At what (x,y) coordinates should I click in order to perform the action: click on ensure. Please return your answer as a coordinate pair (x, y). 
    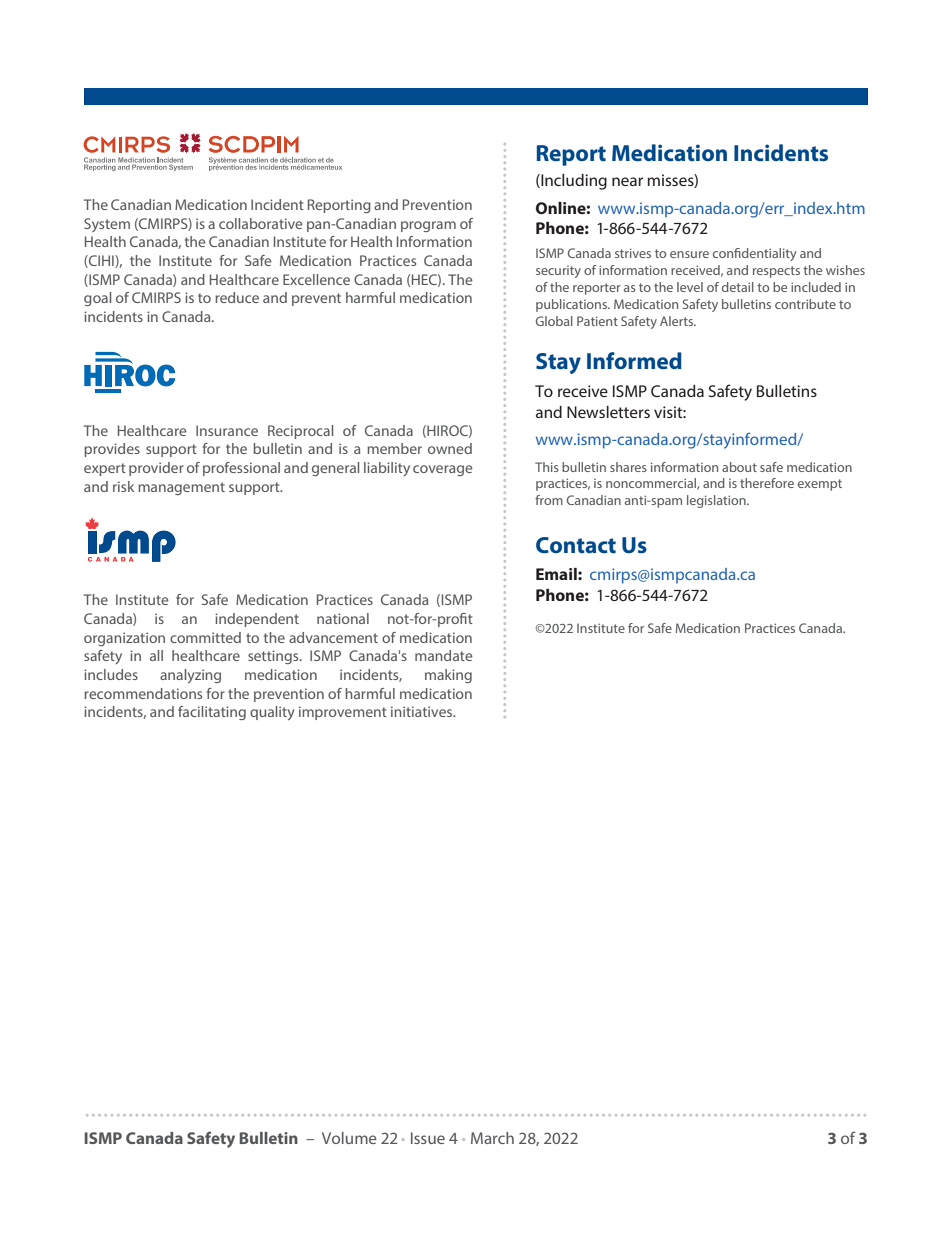
    Looking at the image, I should click on (689, 254).
